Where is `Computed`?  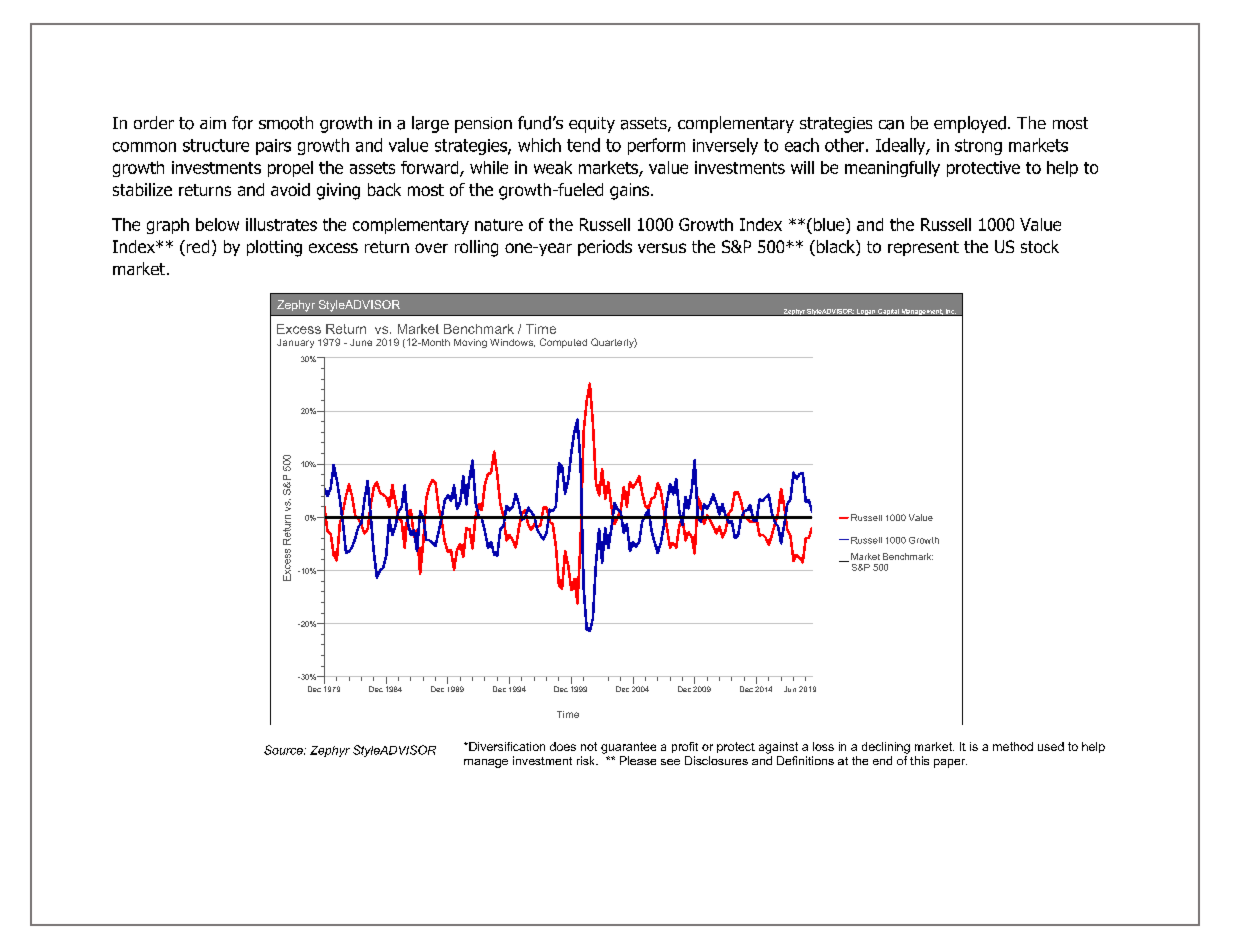 Computed is located at coordinates (563, 343).
